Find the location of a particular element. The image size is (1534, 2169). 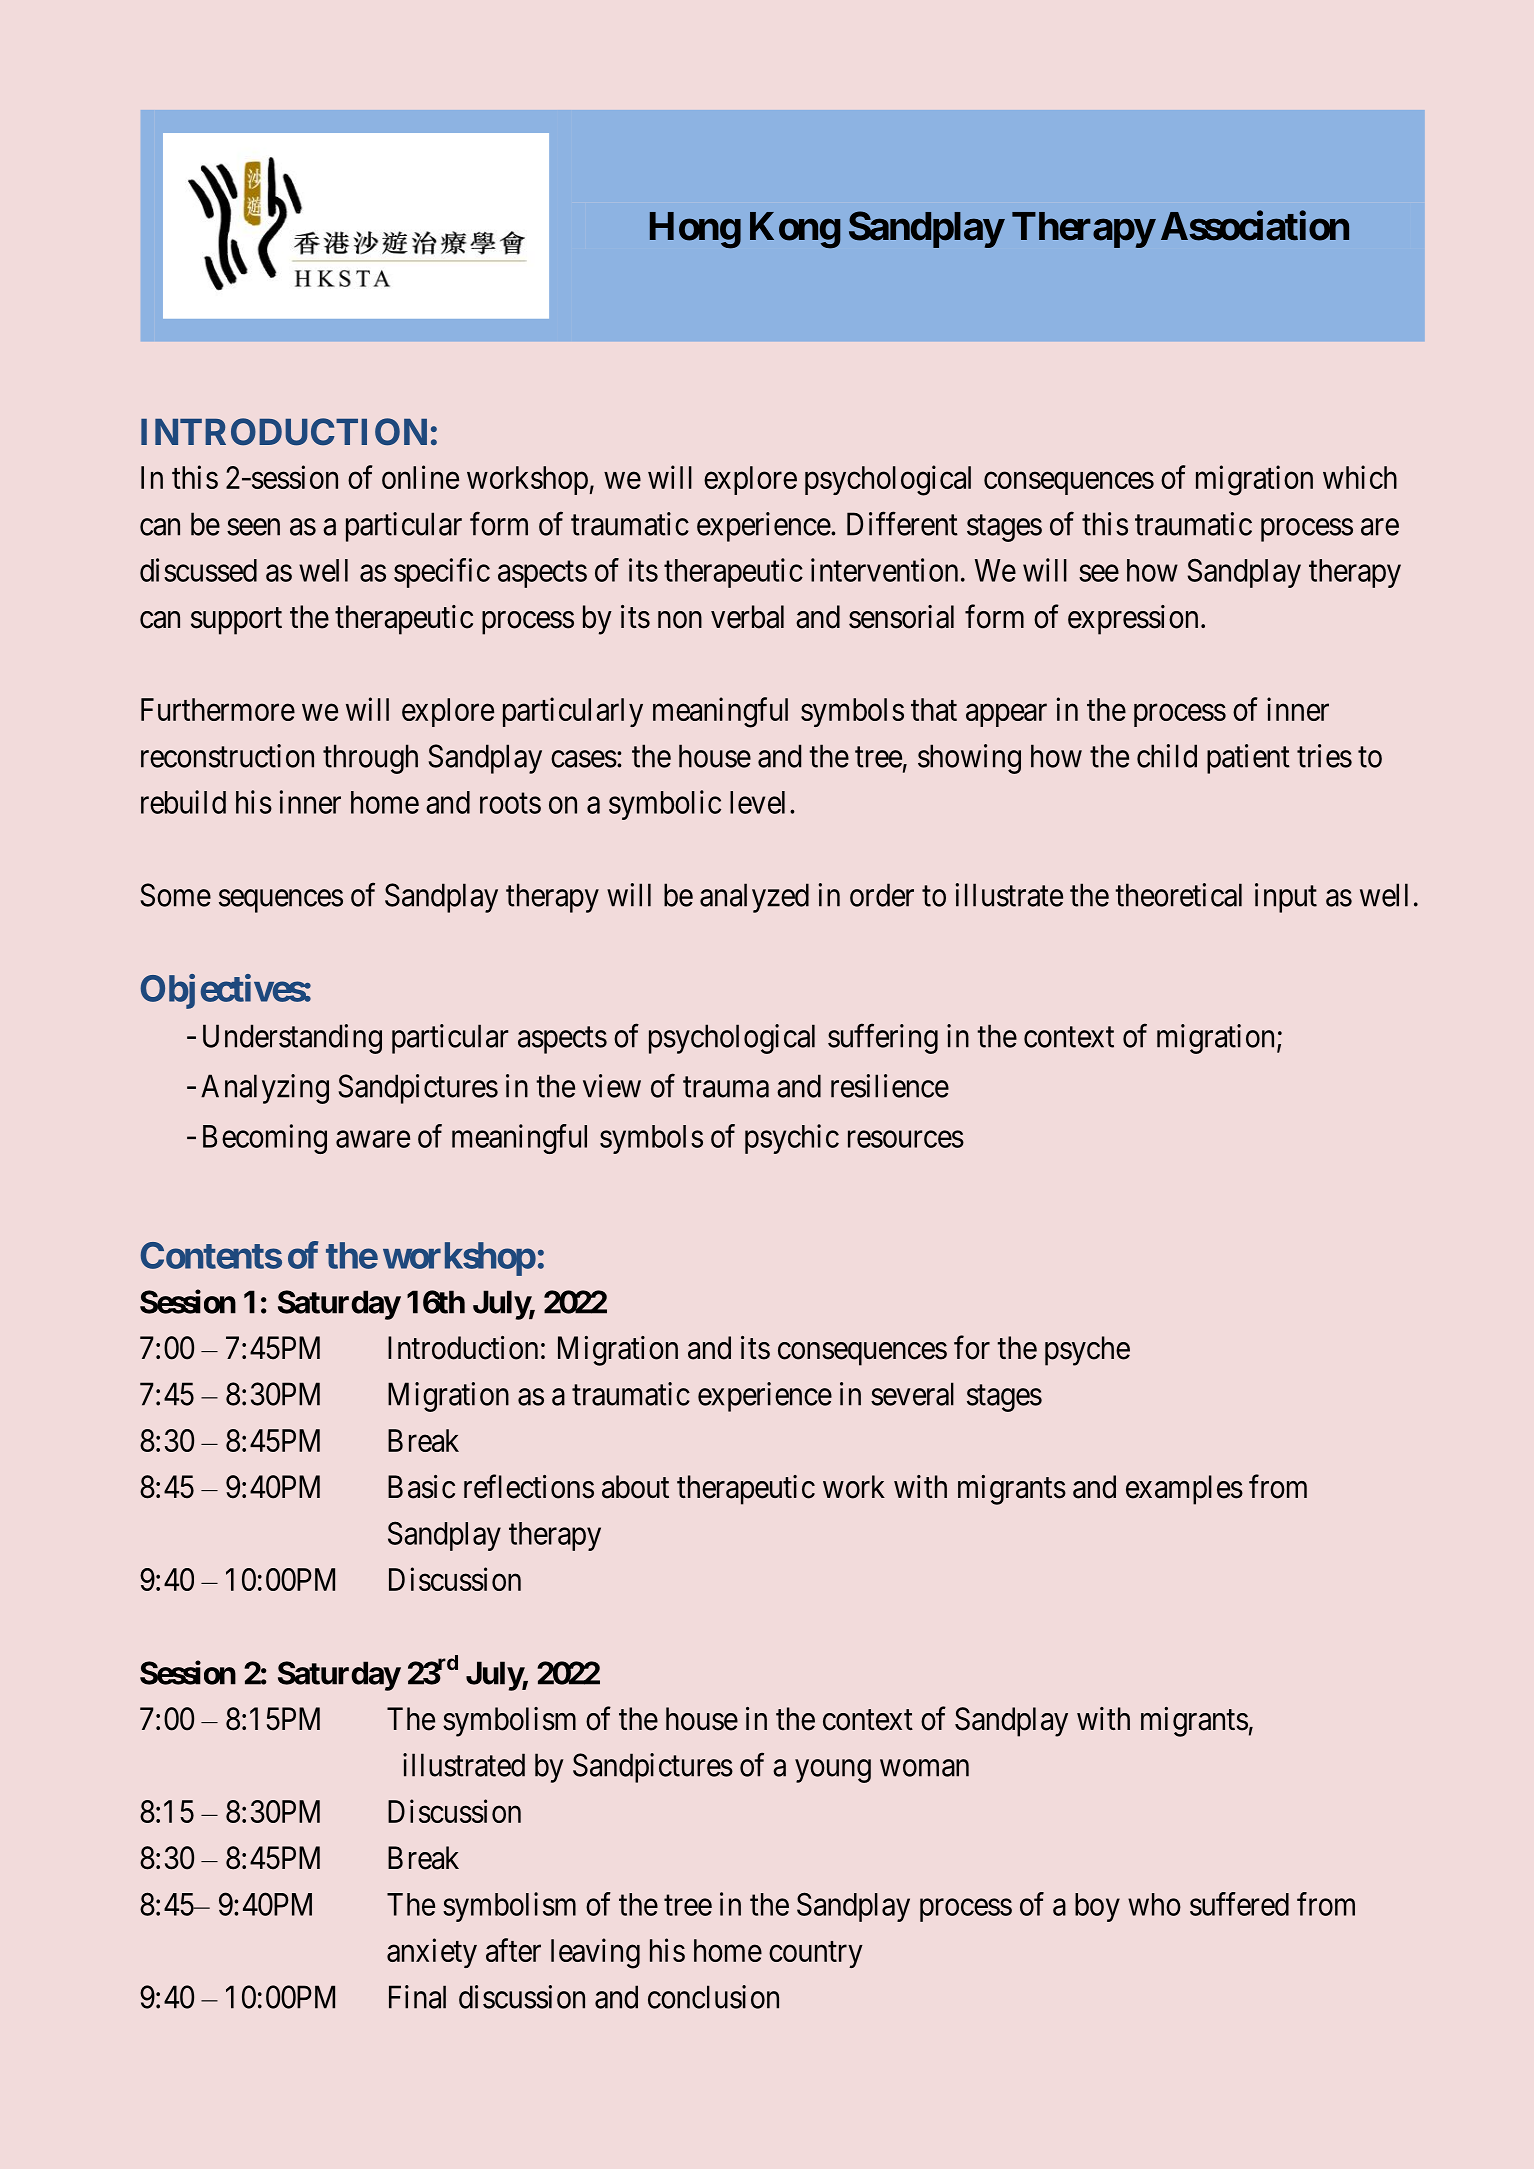

online is located at coordinates (420, 477).
